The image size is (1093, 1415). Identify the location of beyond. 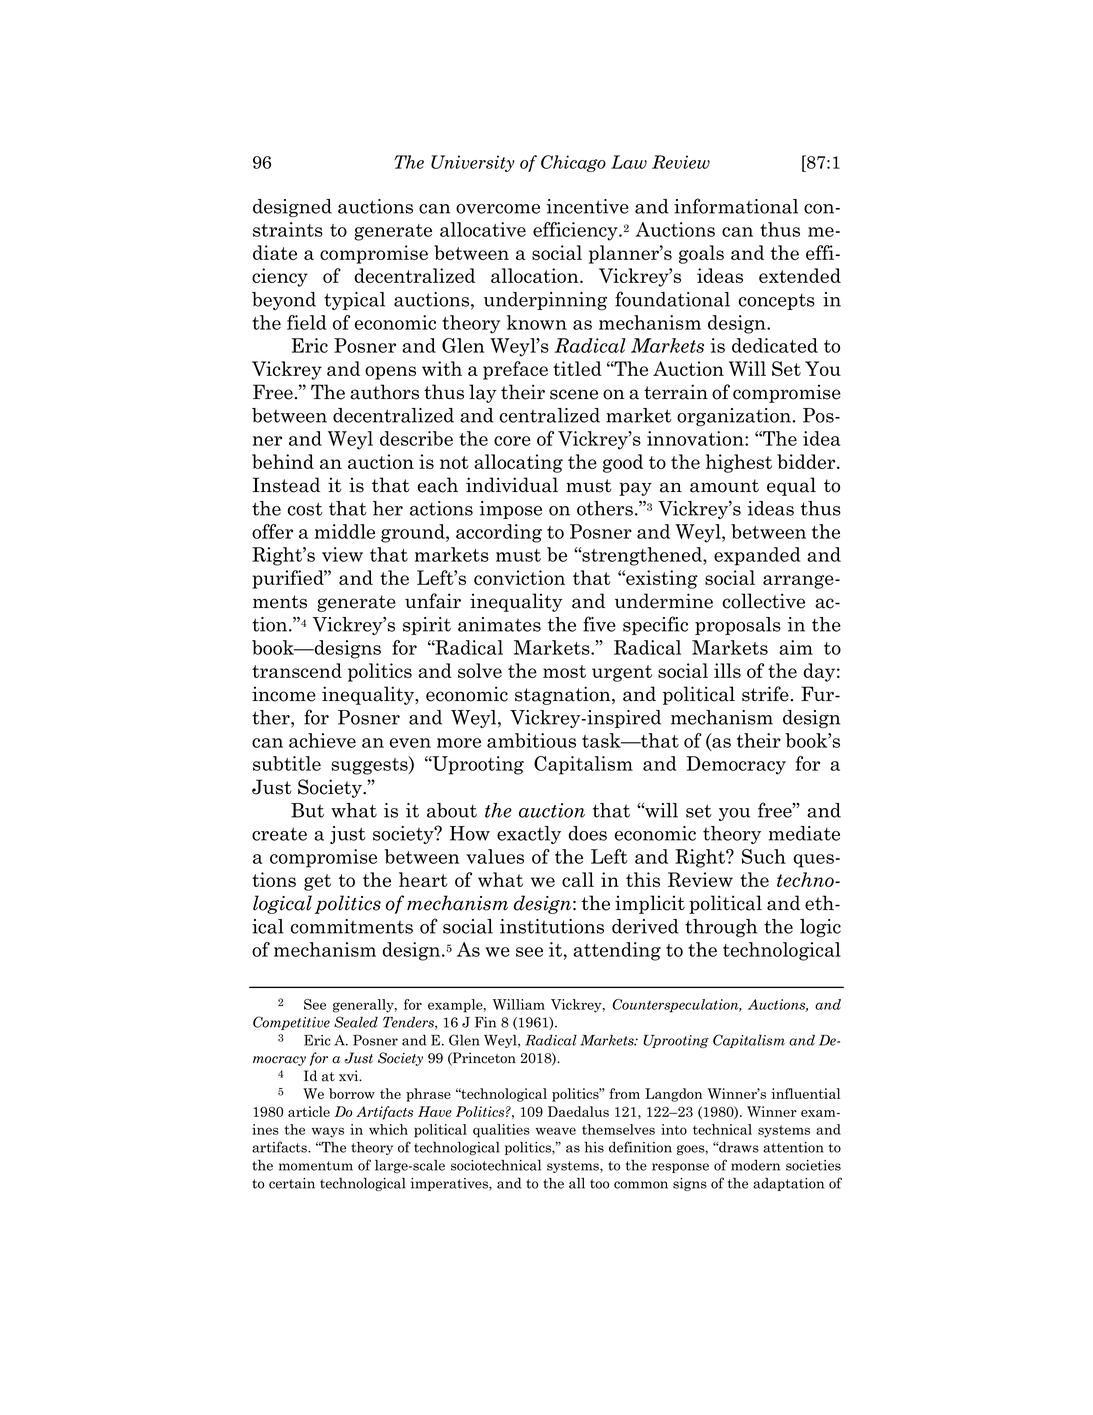
(284, 301).
